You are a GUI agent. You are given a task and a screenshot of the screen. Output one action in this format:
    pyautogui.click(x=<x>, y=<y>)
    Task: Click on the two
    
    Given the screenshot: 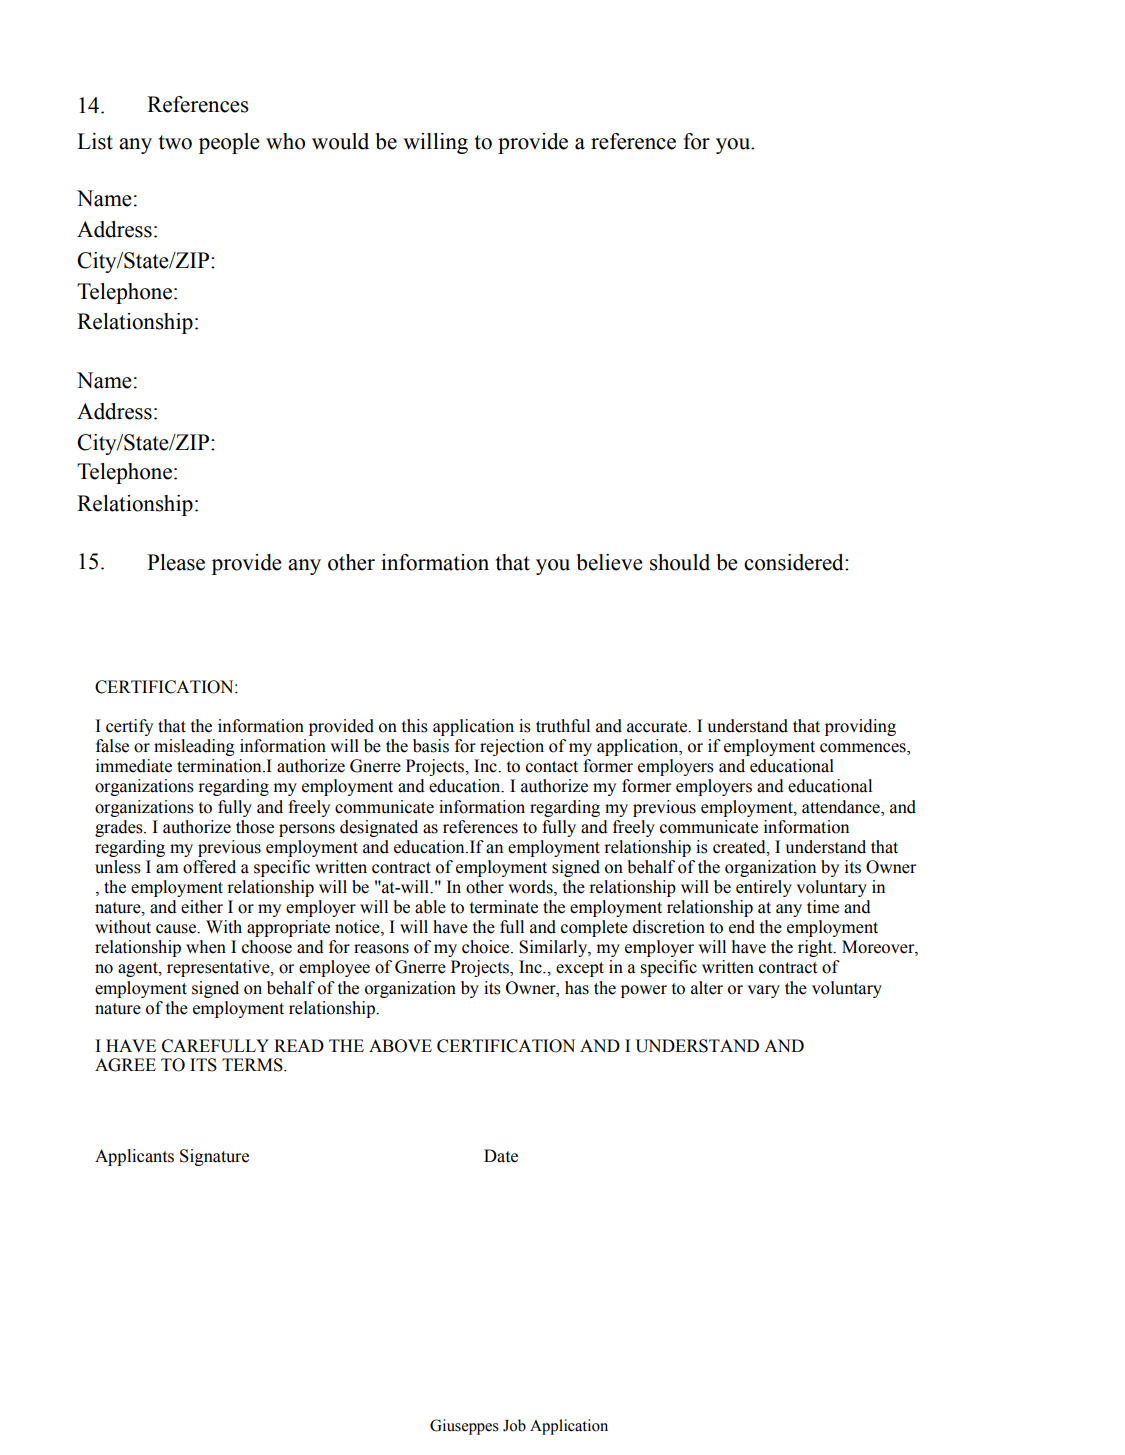 What is the action you would take?
    pyautogui.click(x=175, y=142)
